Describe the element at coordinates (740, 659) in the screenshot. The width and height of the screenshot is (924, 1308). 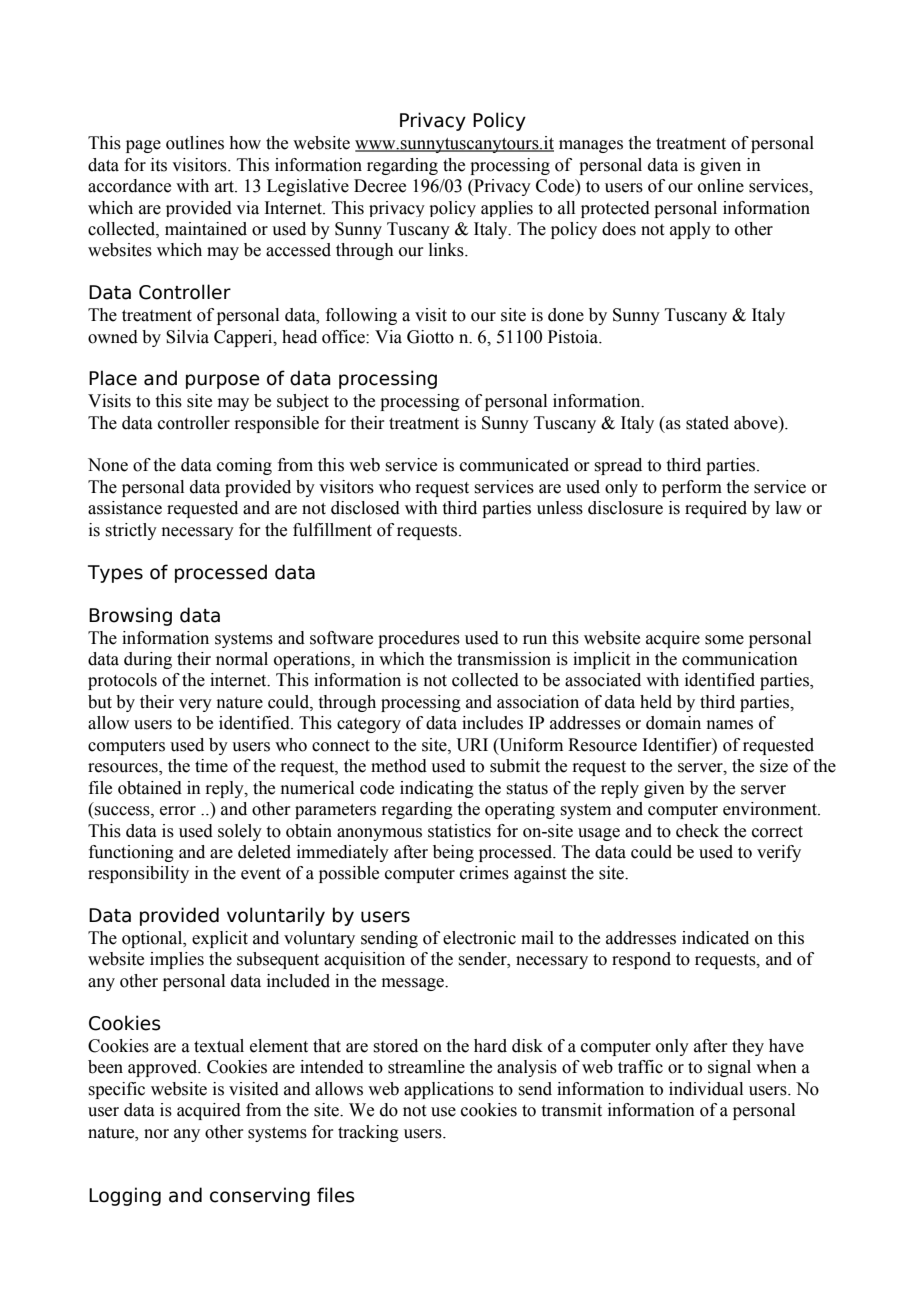
I see `communication` at that location.
